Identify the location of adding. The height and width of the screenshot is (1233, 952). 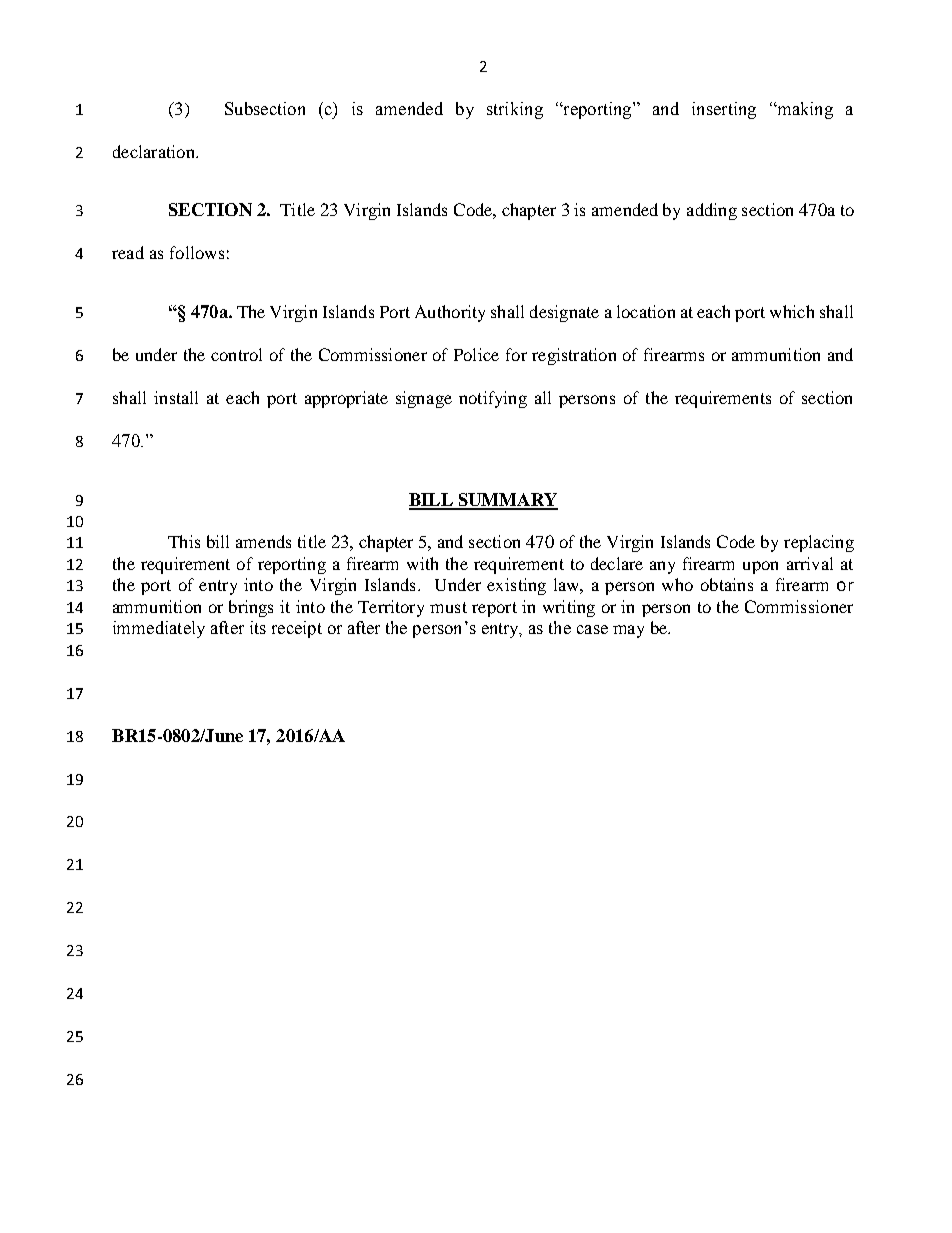
(712, 211).
